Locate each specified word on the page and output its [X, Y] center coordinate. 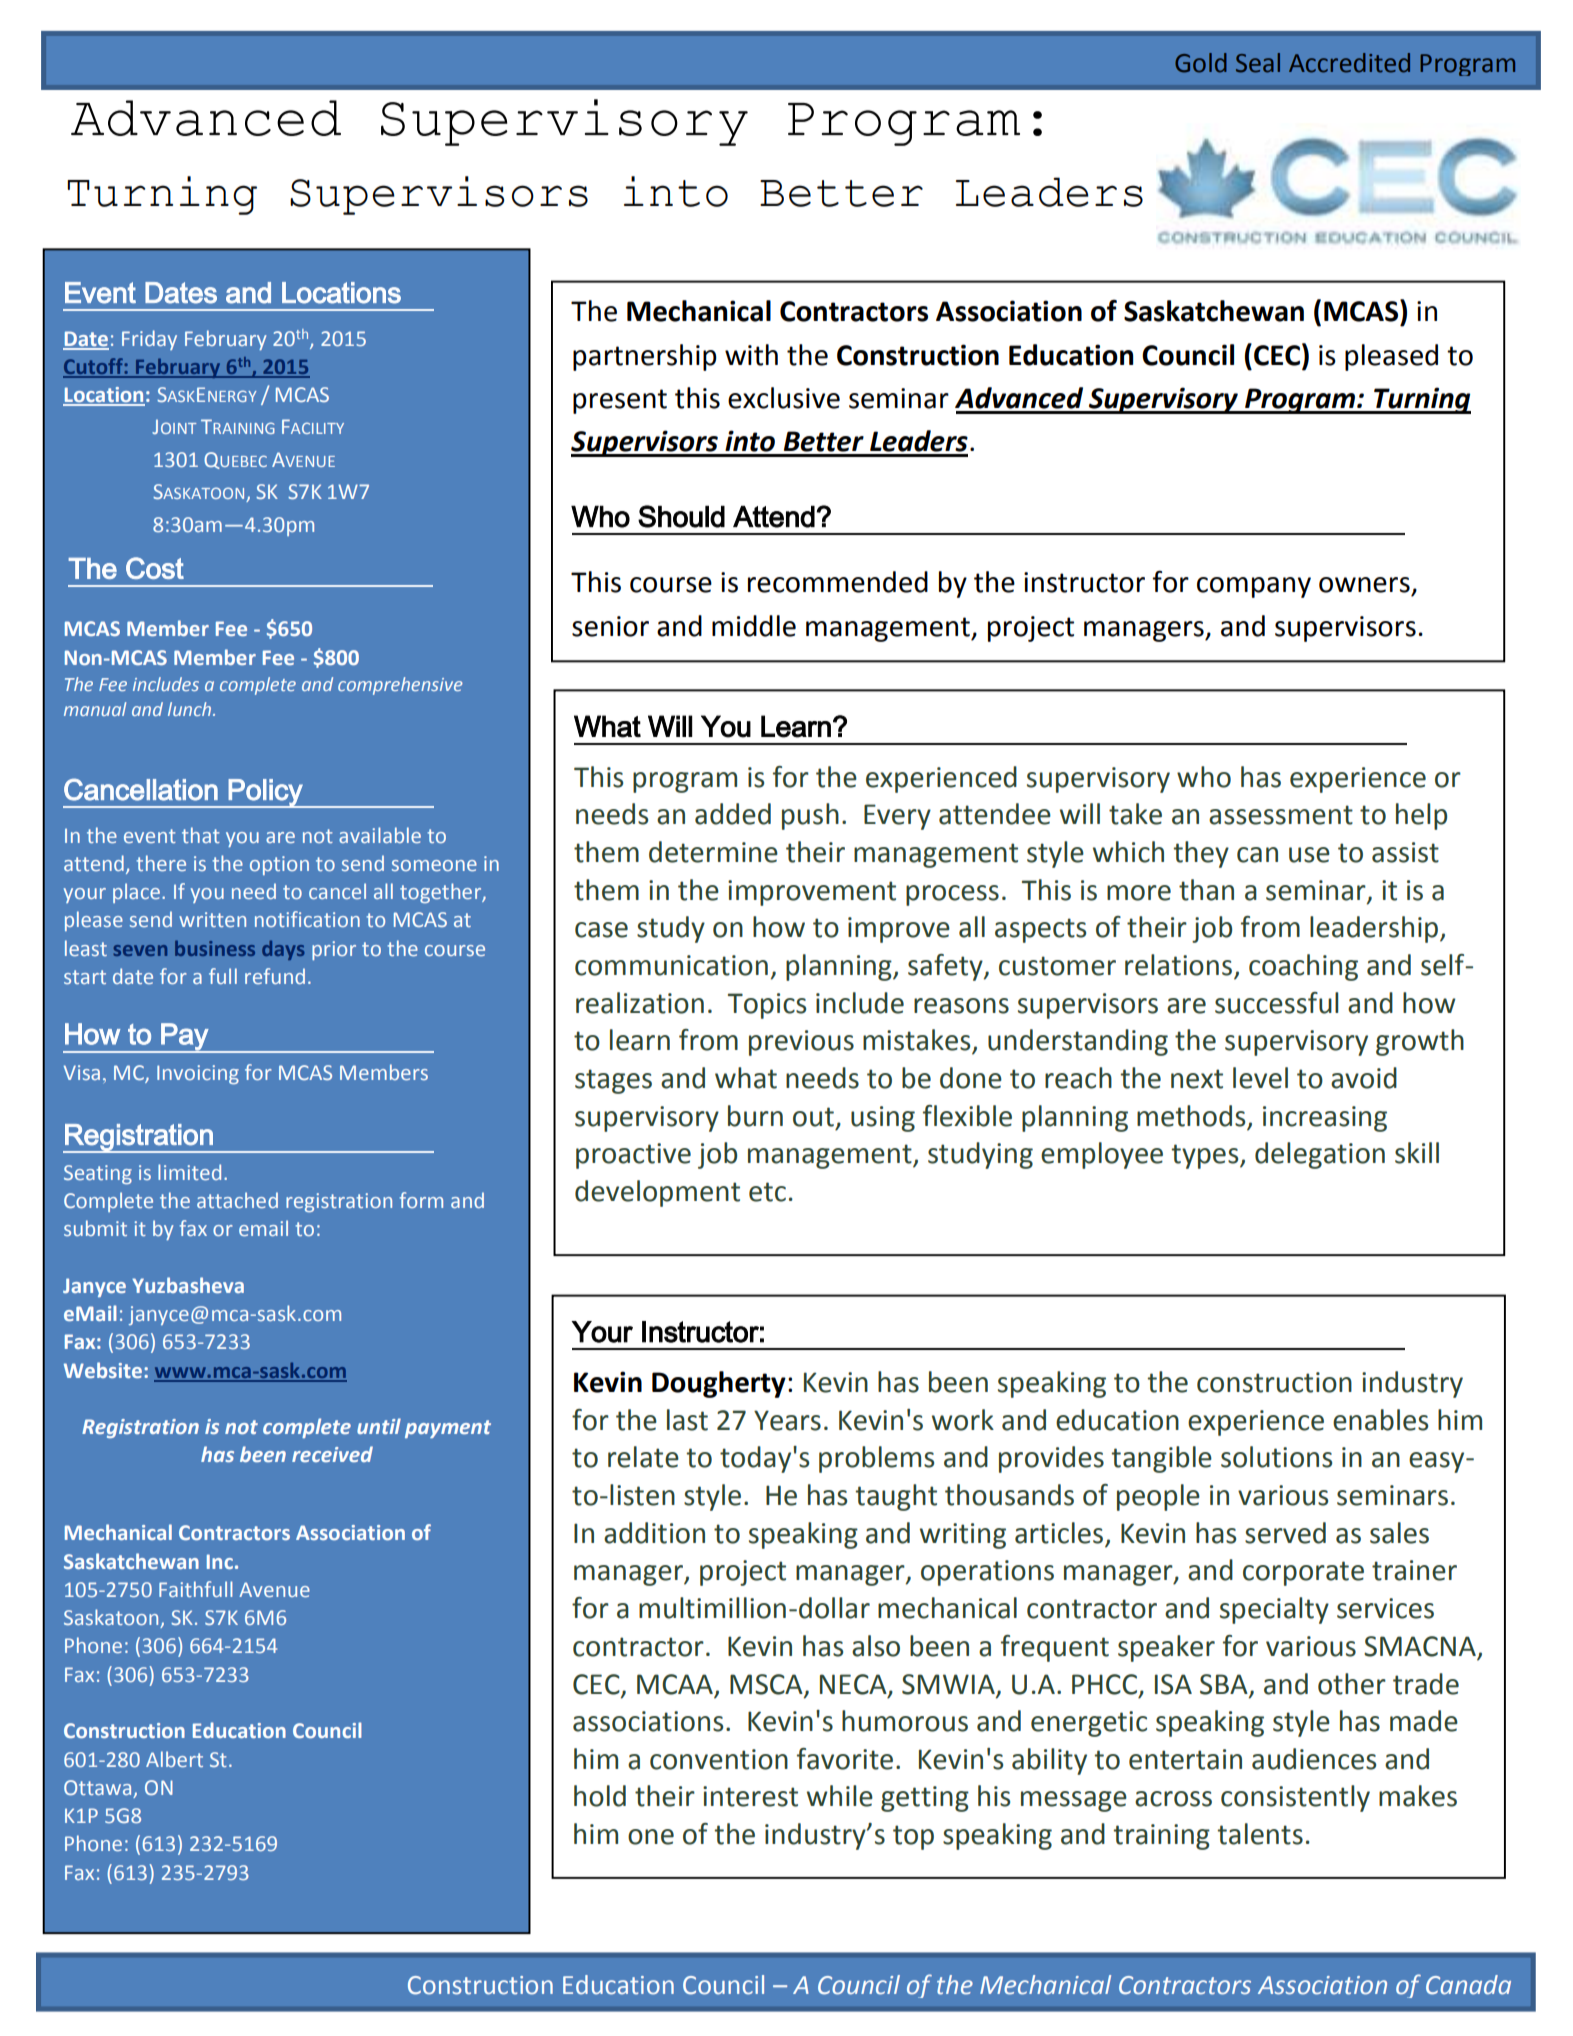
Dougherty [719, 1384]
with [751, 355]
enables [1380, 1420]
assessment [1281, 815]
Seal [1258, 63]
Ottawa [97, 1787]
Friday [149, 340]
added [733, 814]
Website [103, 1370]
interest [750, 1796]
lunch [191, 709]
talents [1260, 1834]
